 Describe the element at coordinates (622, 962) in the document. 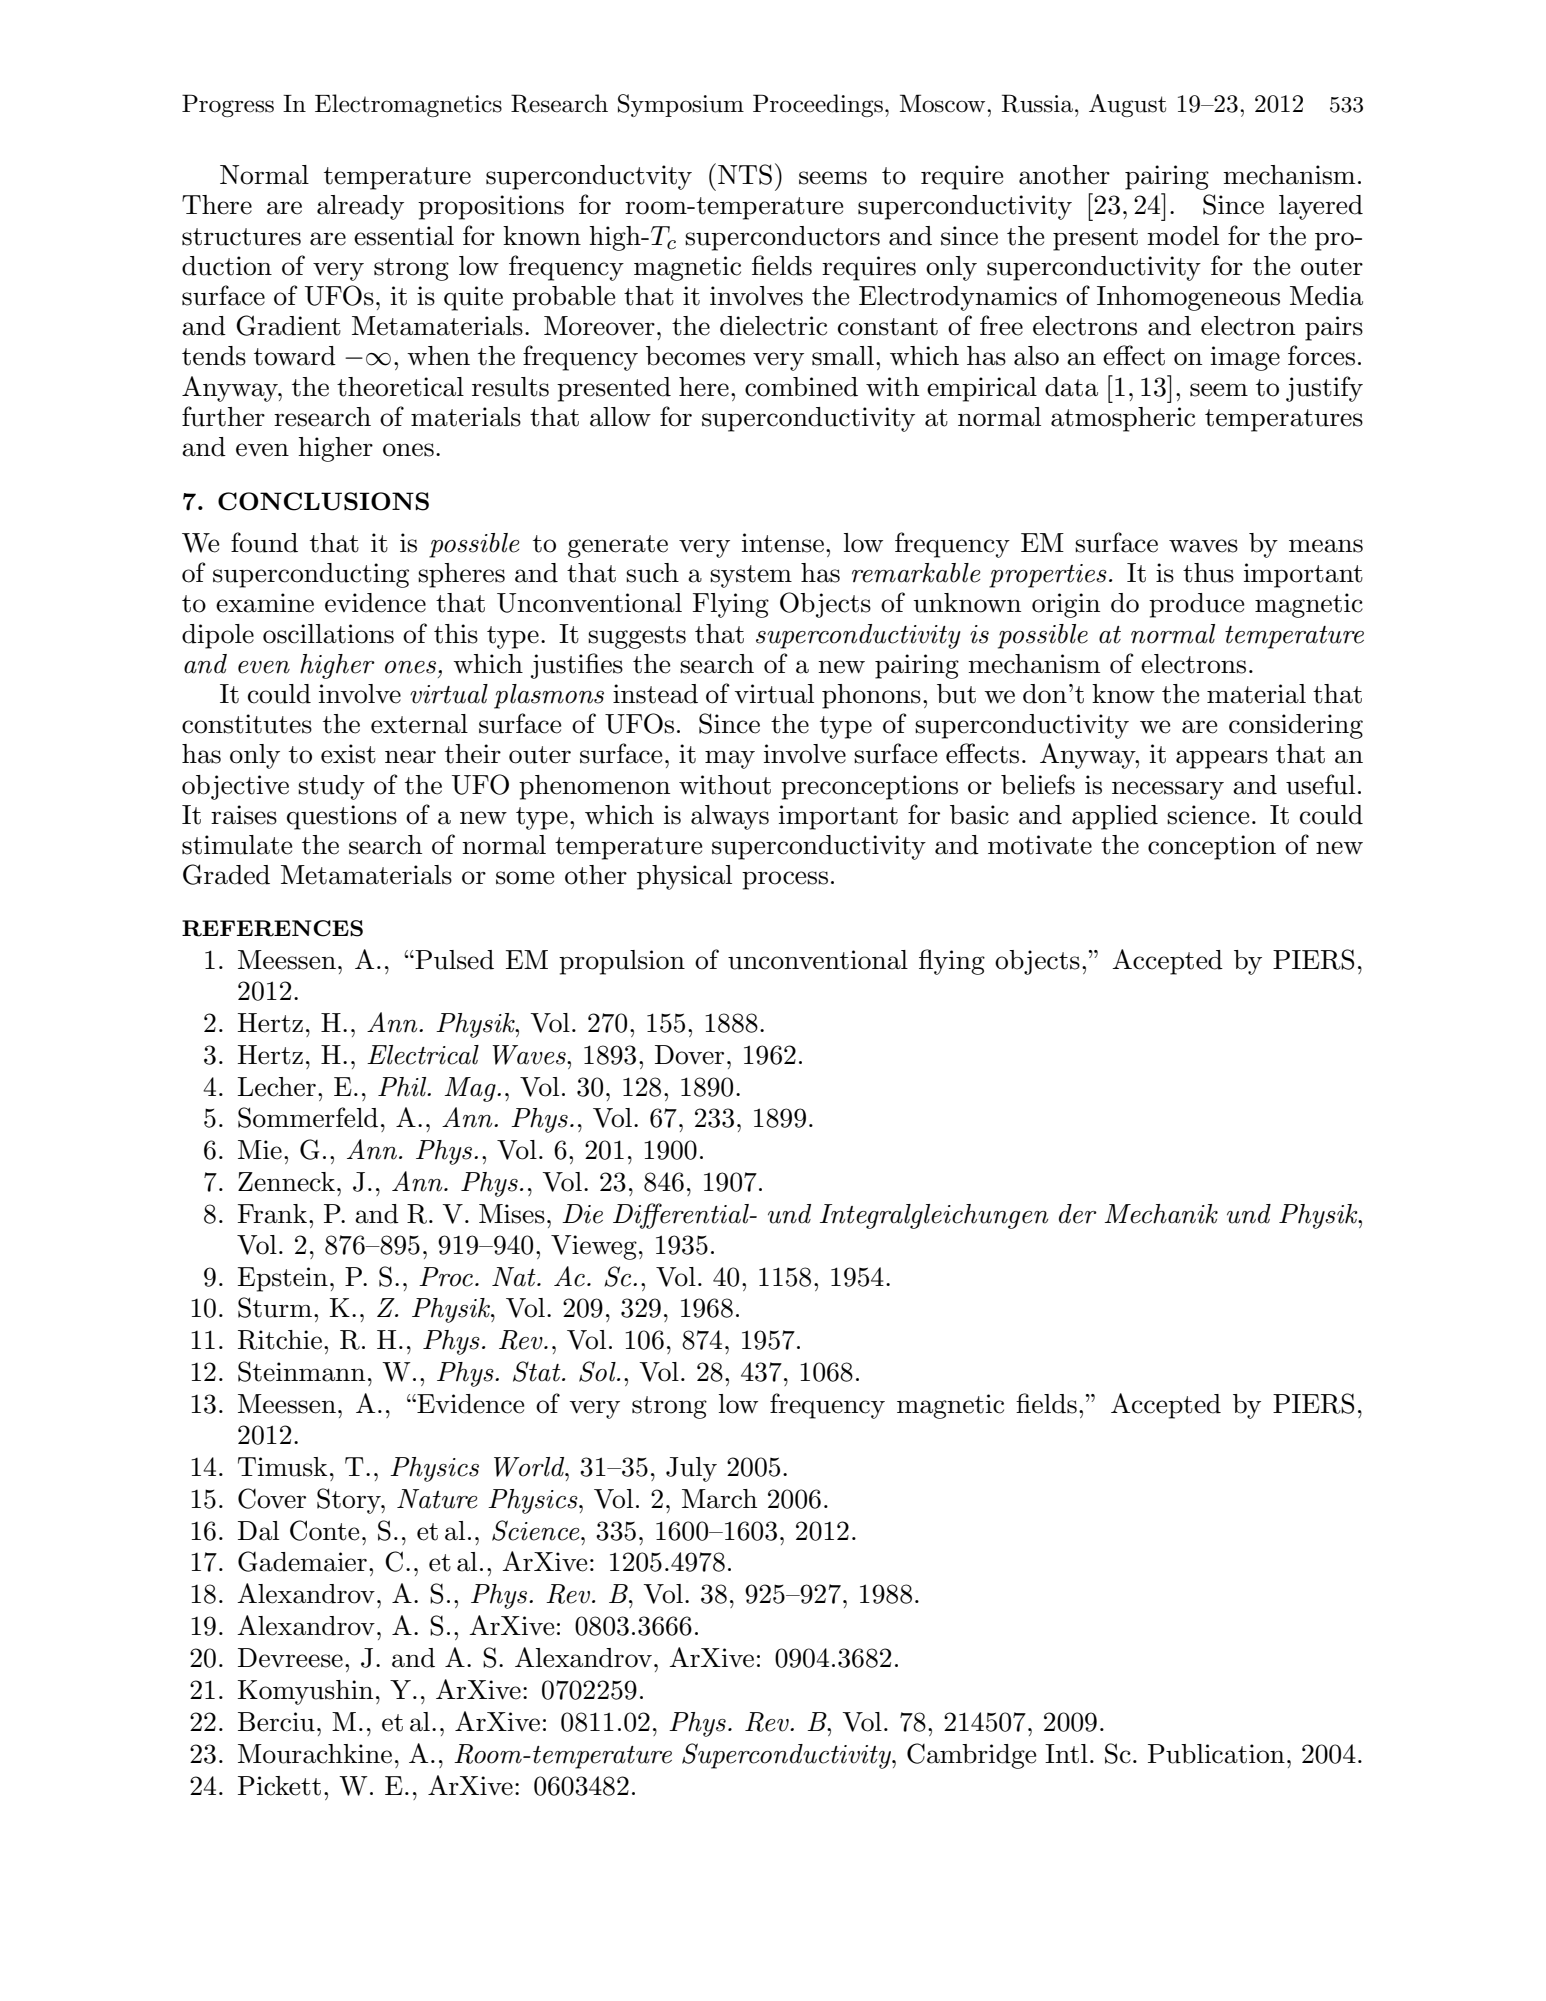

I see `propulsion` at that location.
